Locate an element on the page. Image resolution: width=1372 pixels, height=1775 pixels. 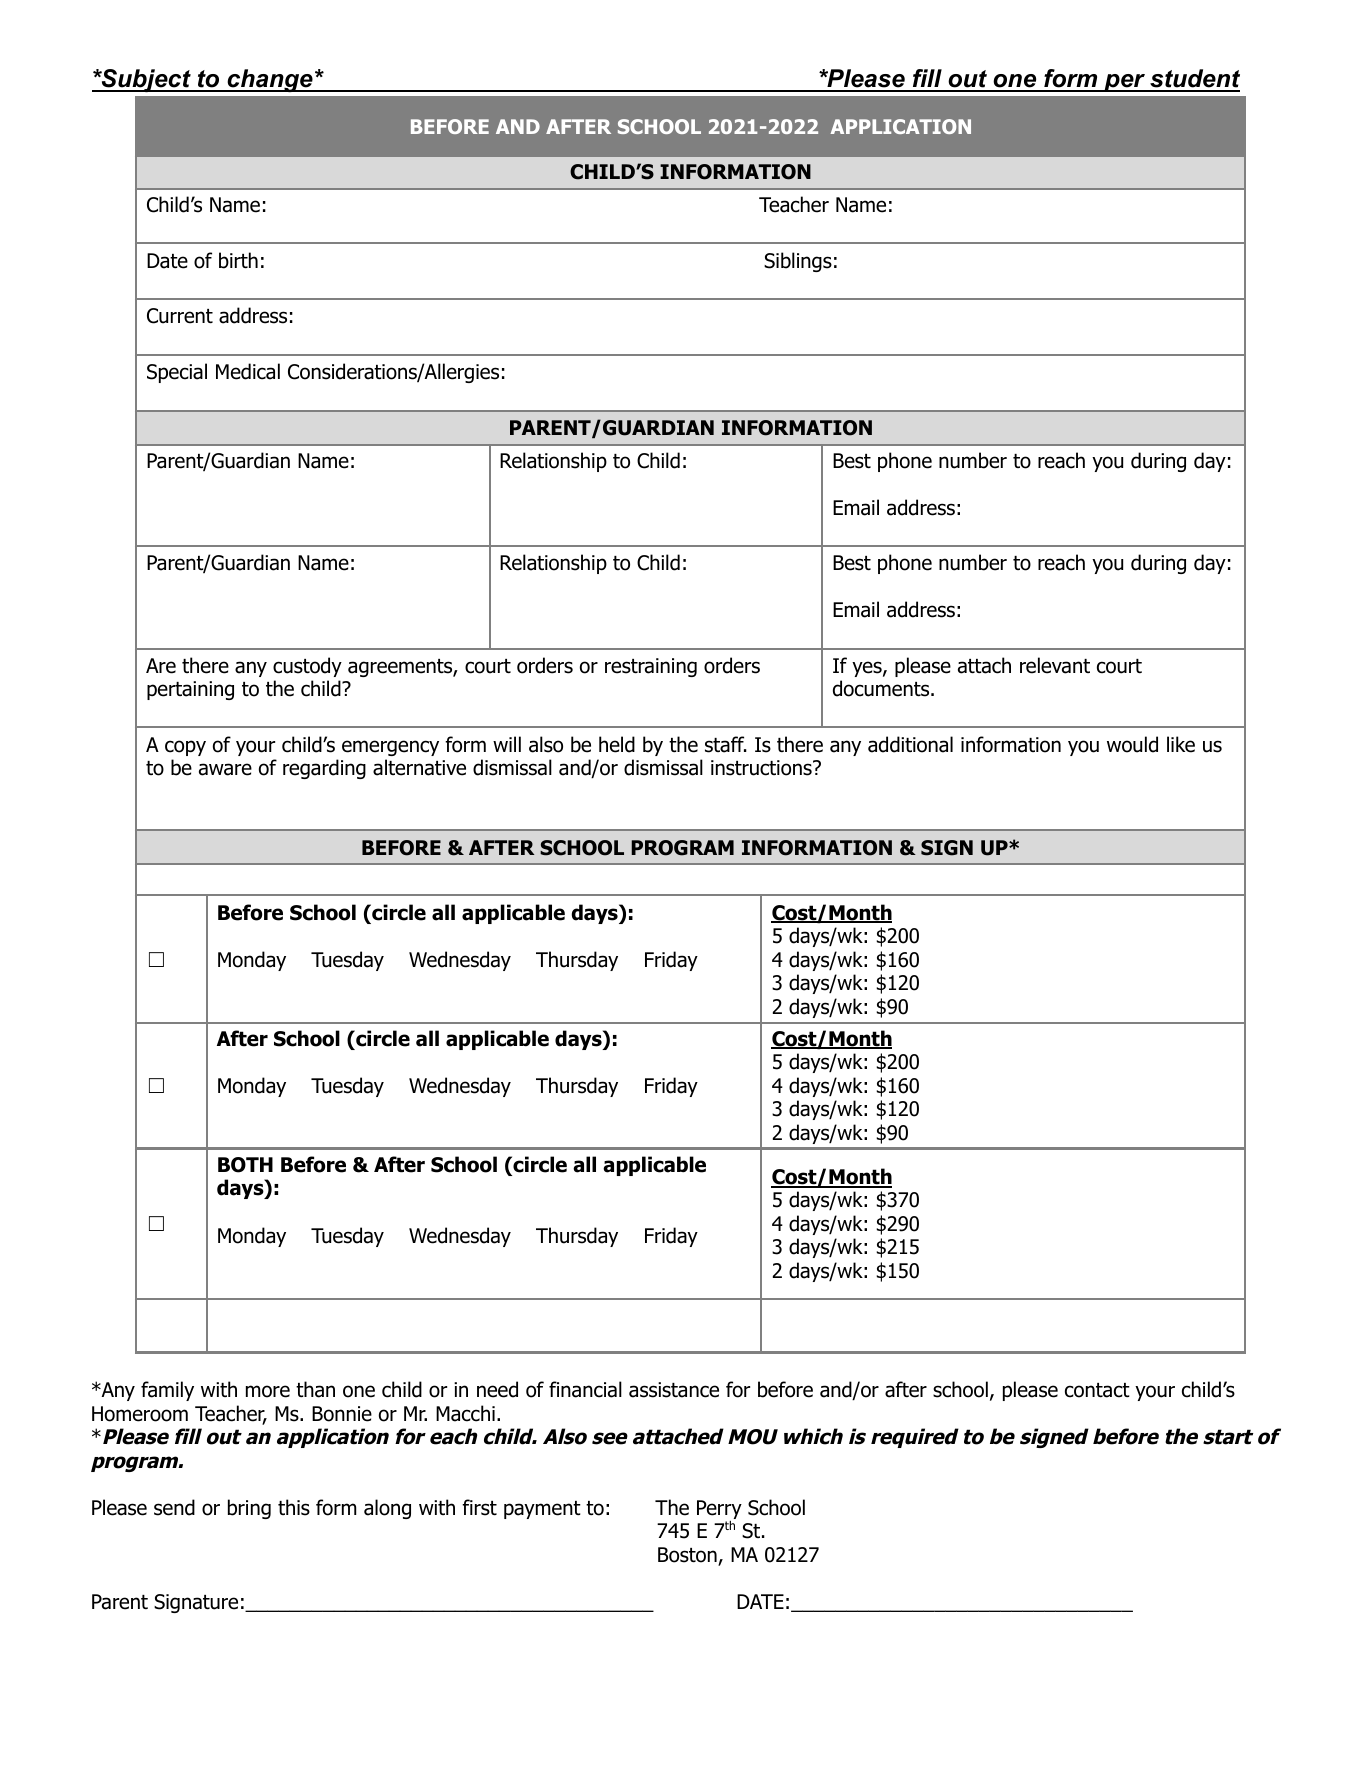
aware is located at coordinates (225, 769).
